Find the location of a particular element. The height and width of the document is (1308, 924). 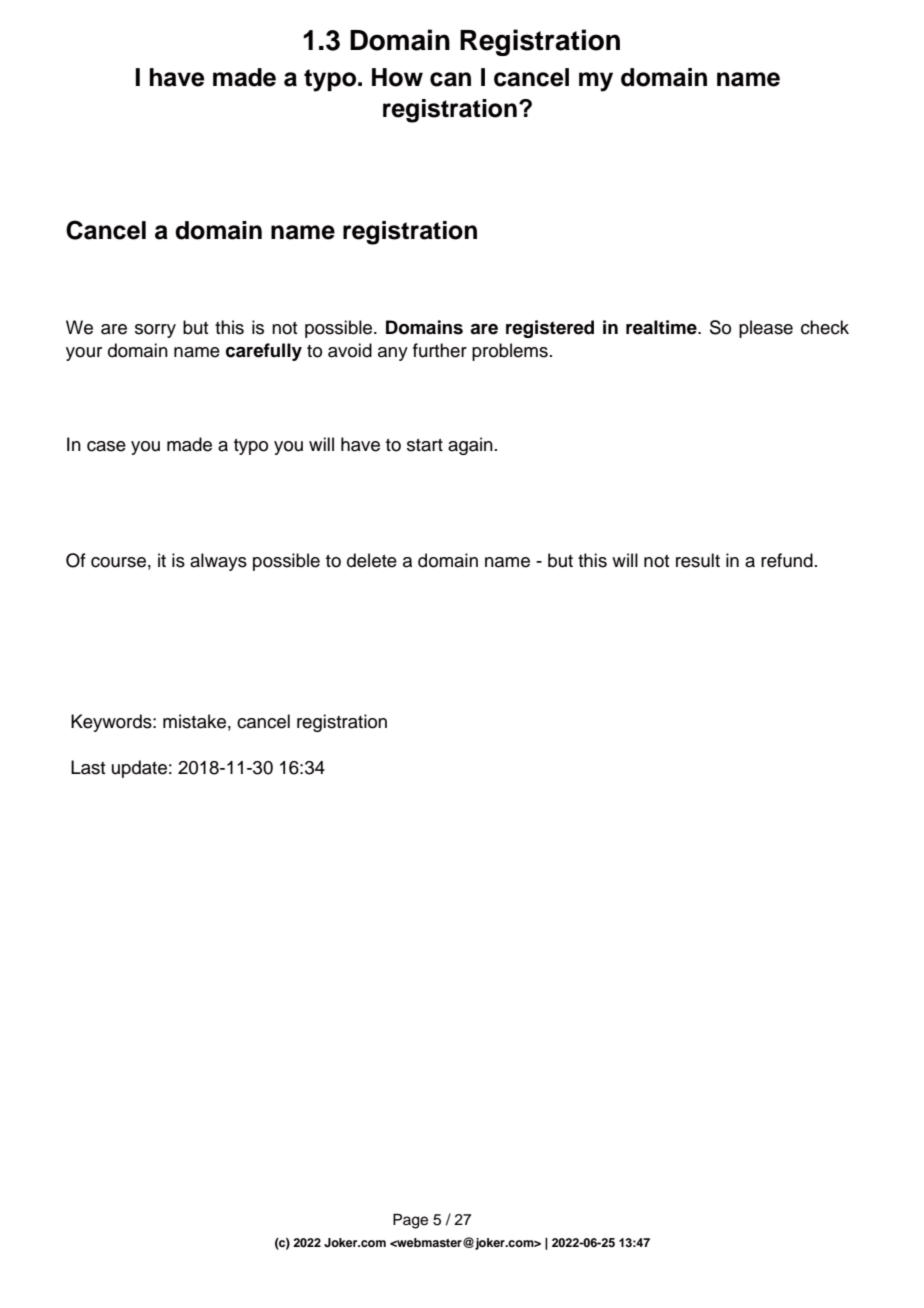

delete is located at coordinates (372, 560).
